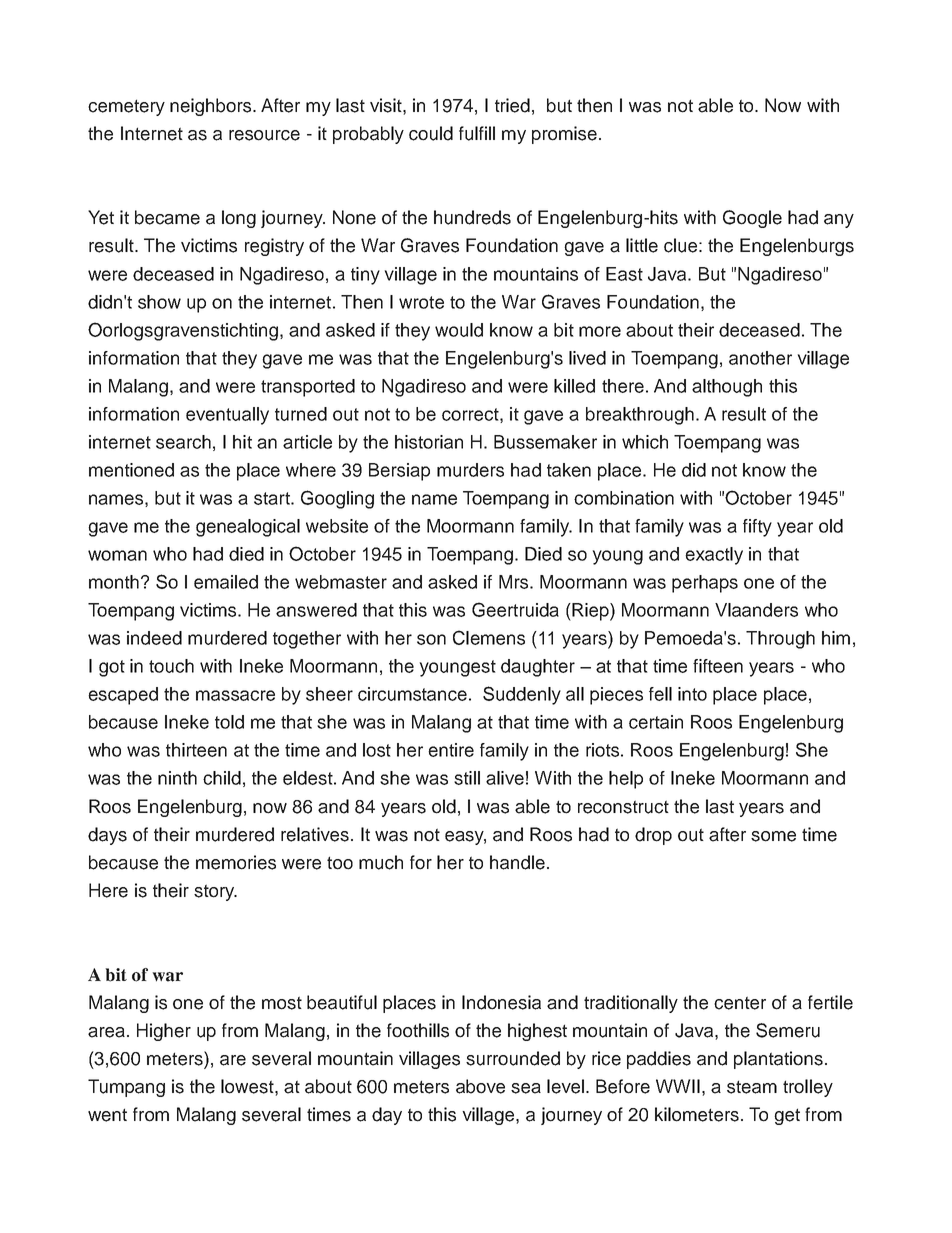 The width and height of the document is (952, 1233). Describe the element at coordinates (164, 1032) in the document. I see `Higher` at that location.
